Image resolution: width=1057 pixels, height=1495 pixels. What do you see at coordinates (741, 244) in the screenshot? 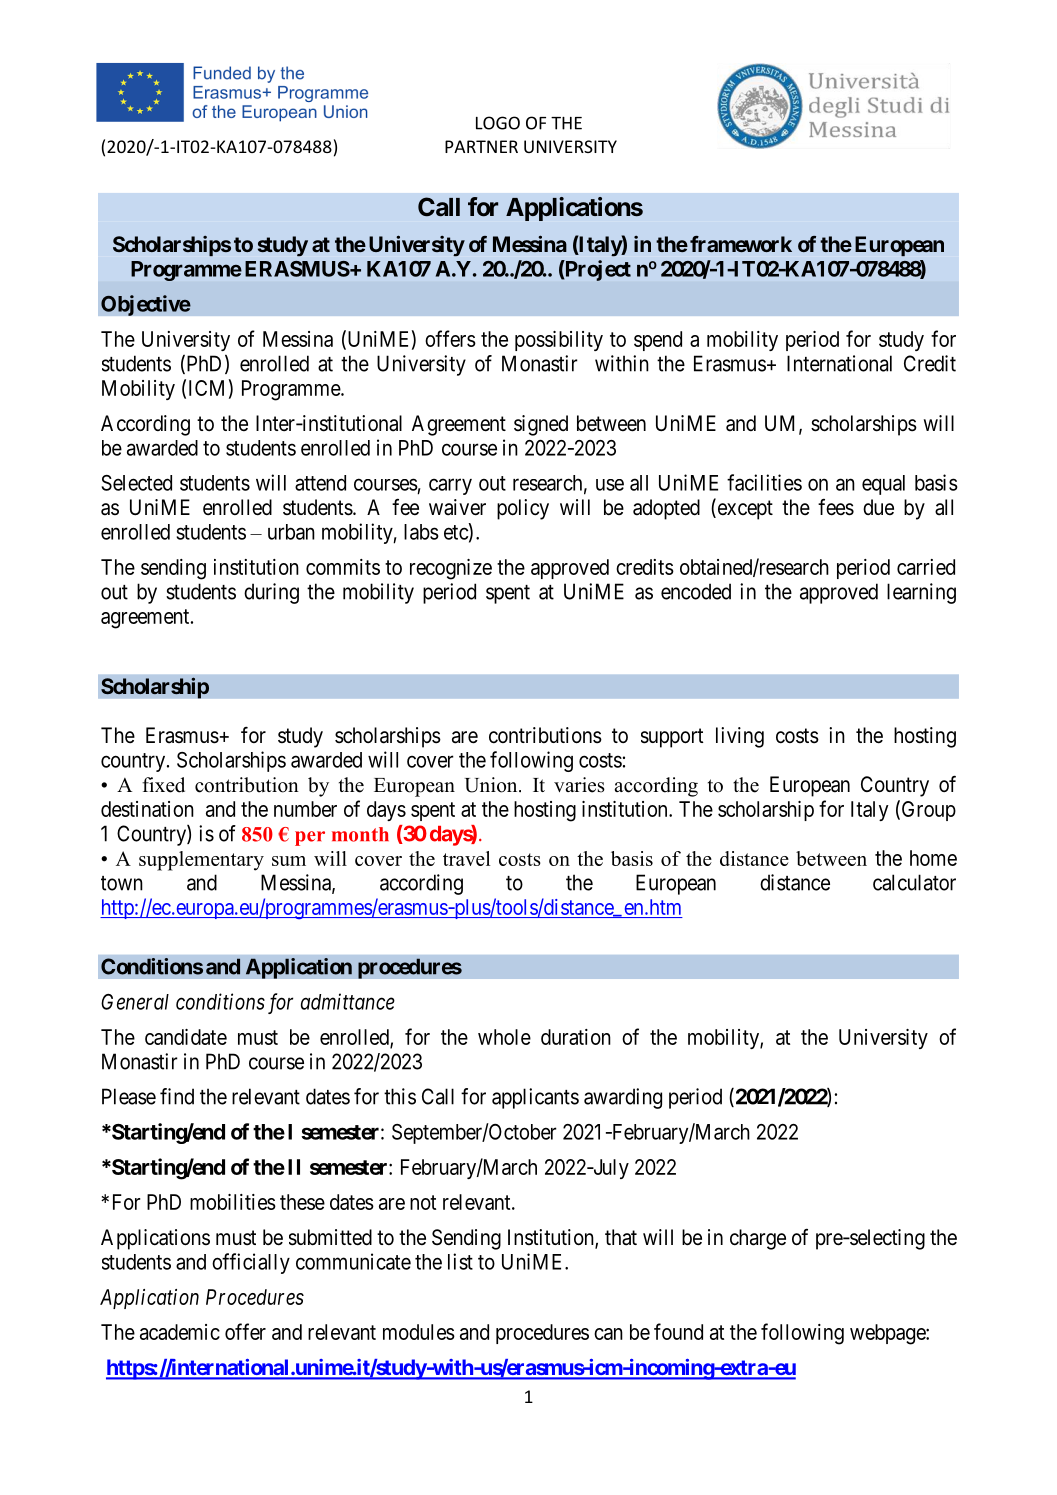
I see `framework` at bounding box center [741, 244].
